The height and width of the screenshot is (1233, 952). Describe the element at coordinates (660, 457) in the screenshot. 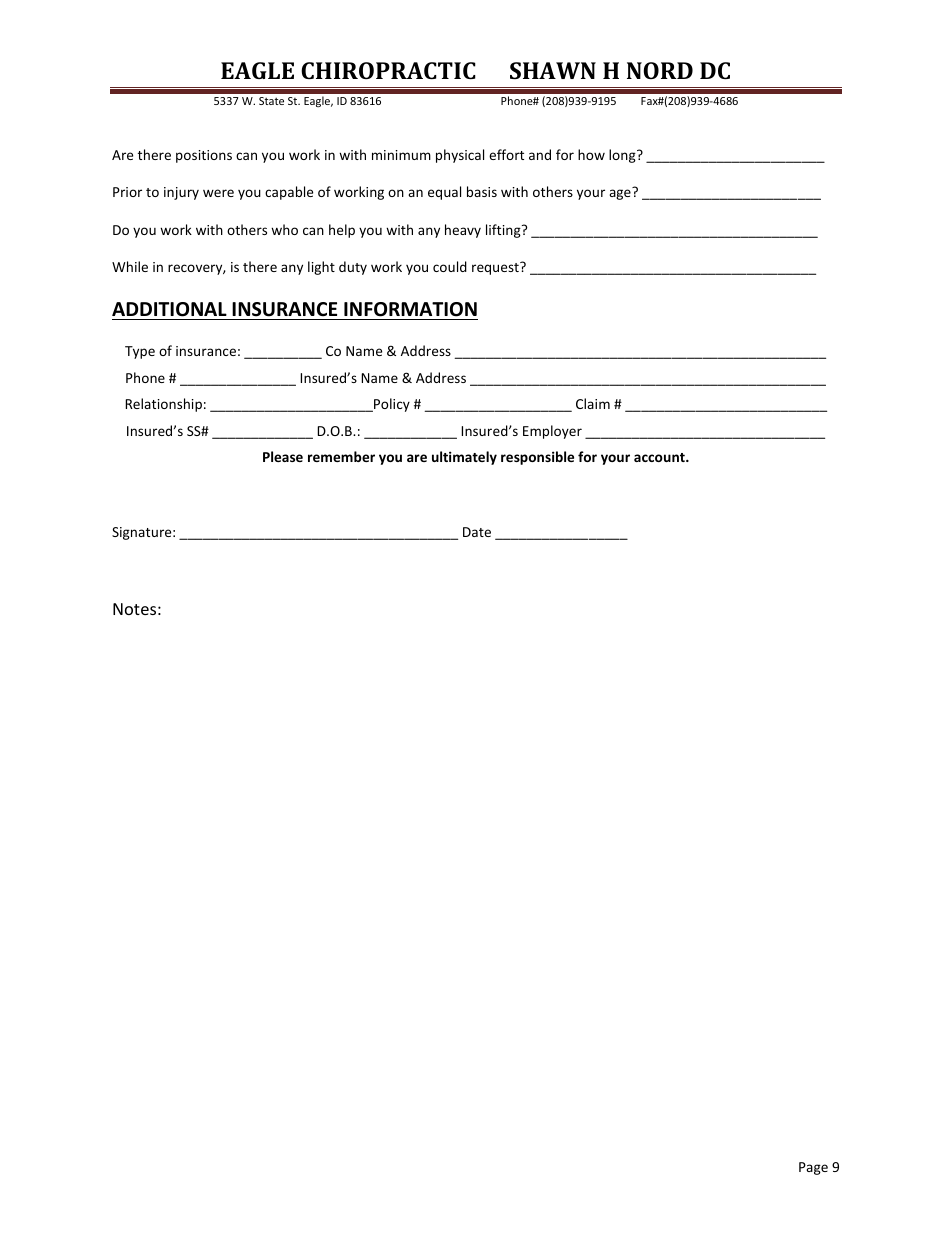

I see `account` at that location.
